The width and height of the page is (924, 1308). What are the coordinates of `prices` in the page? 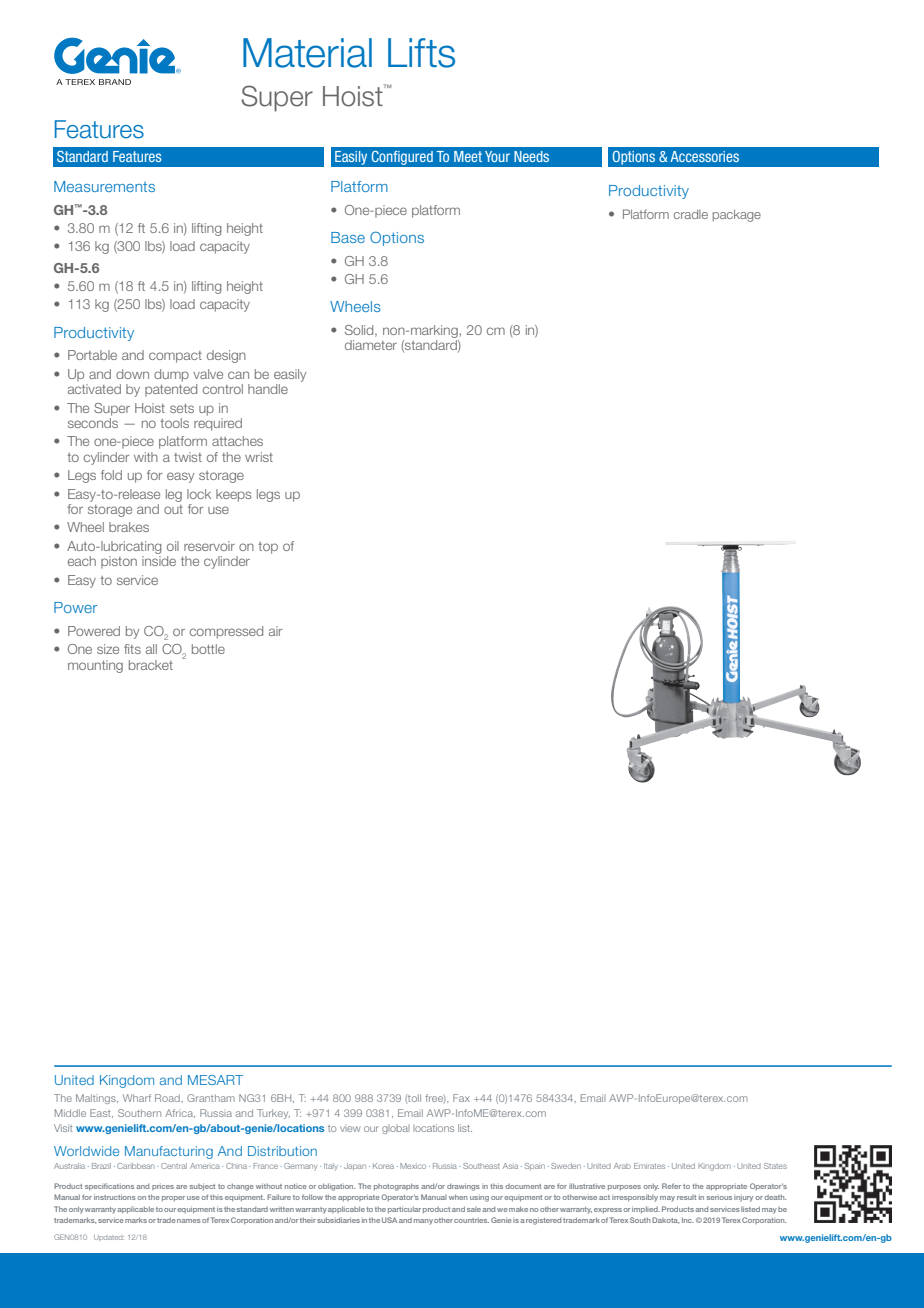 It's located at (163, 1186).
